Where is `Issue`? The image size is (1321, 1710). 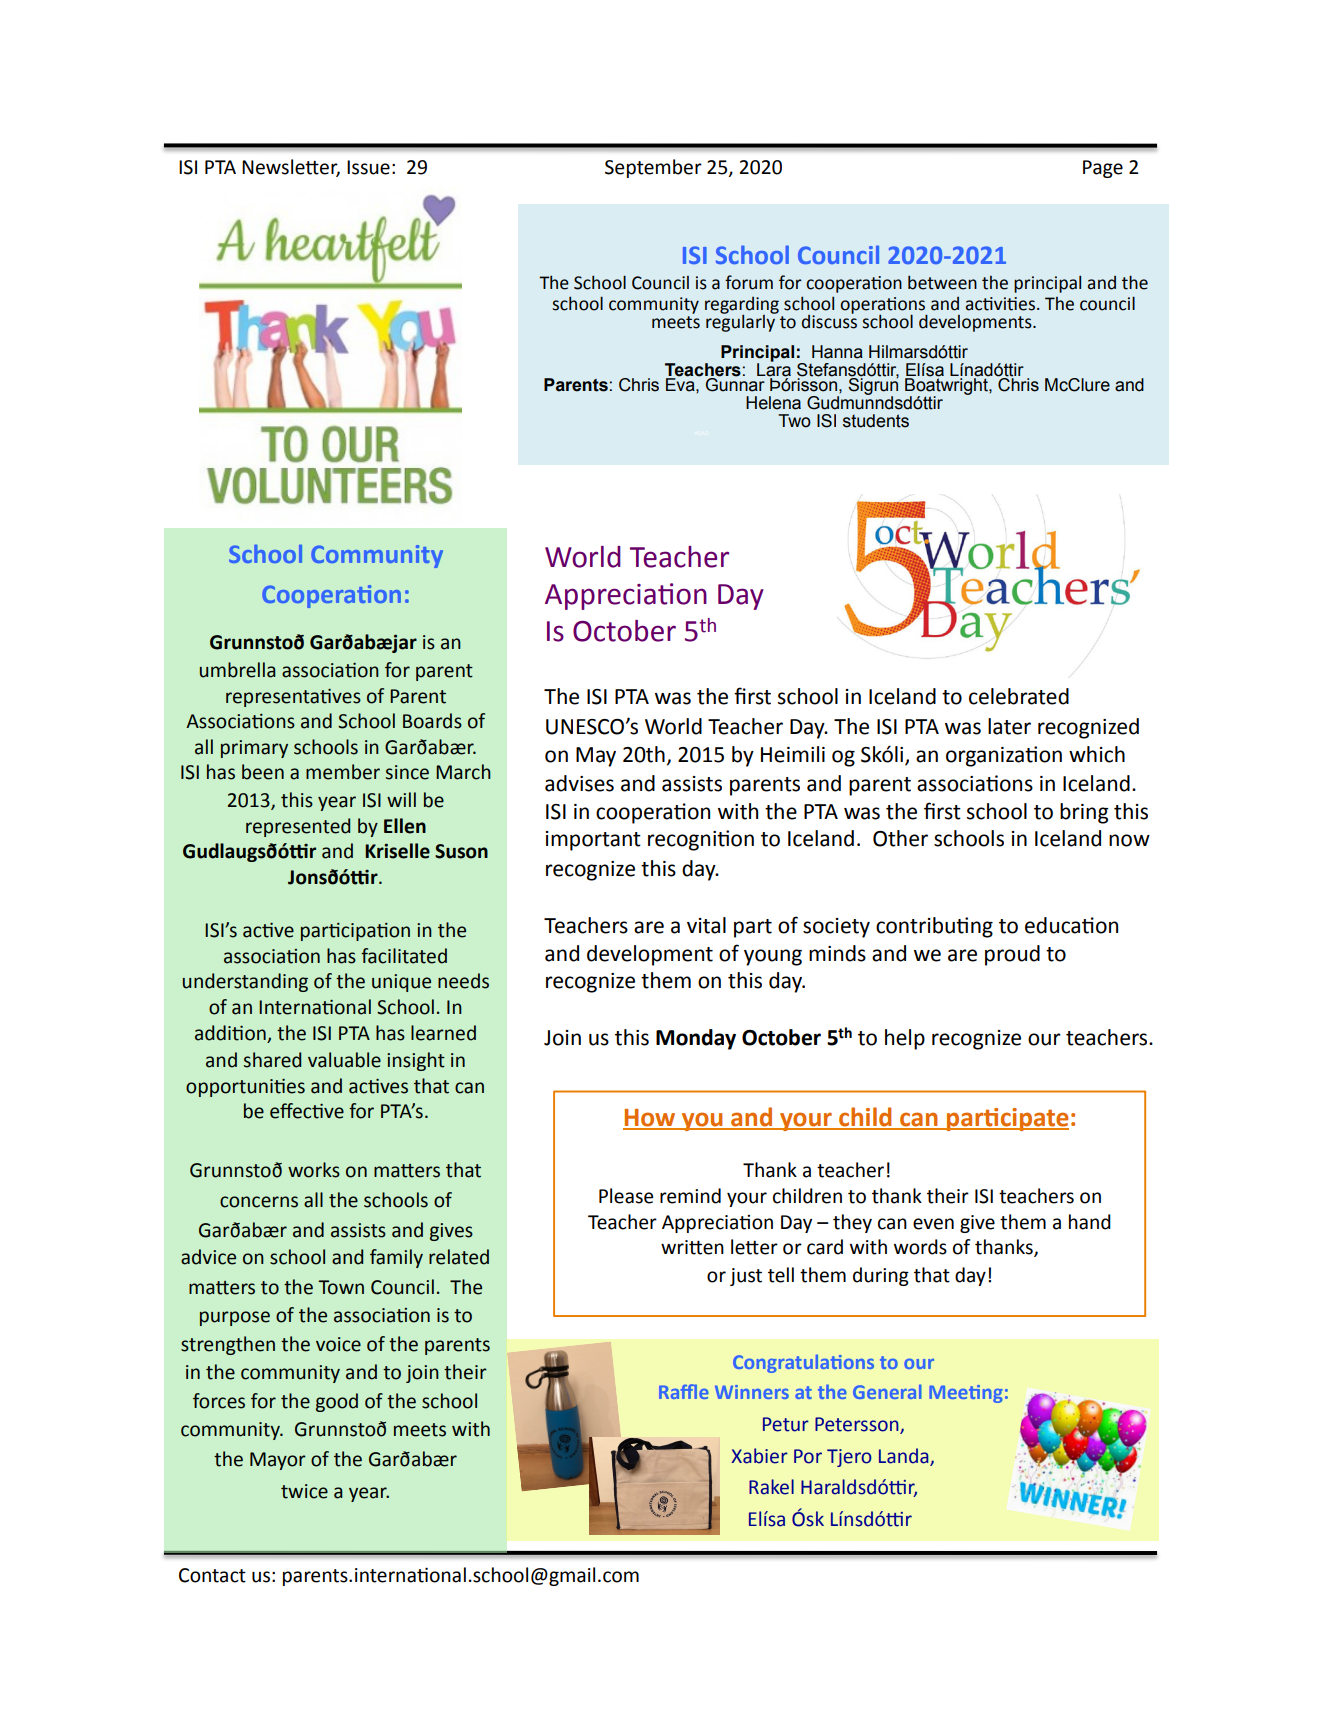
Issue is located at coordinates (368, 167).
